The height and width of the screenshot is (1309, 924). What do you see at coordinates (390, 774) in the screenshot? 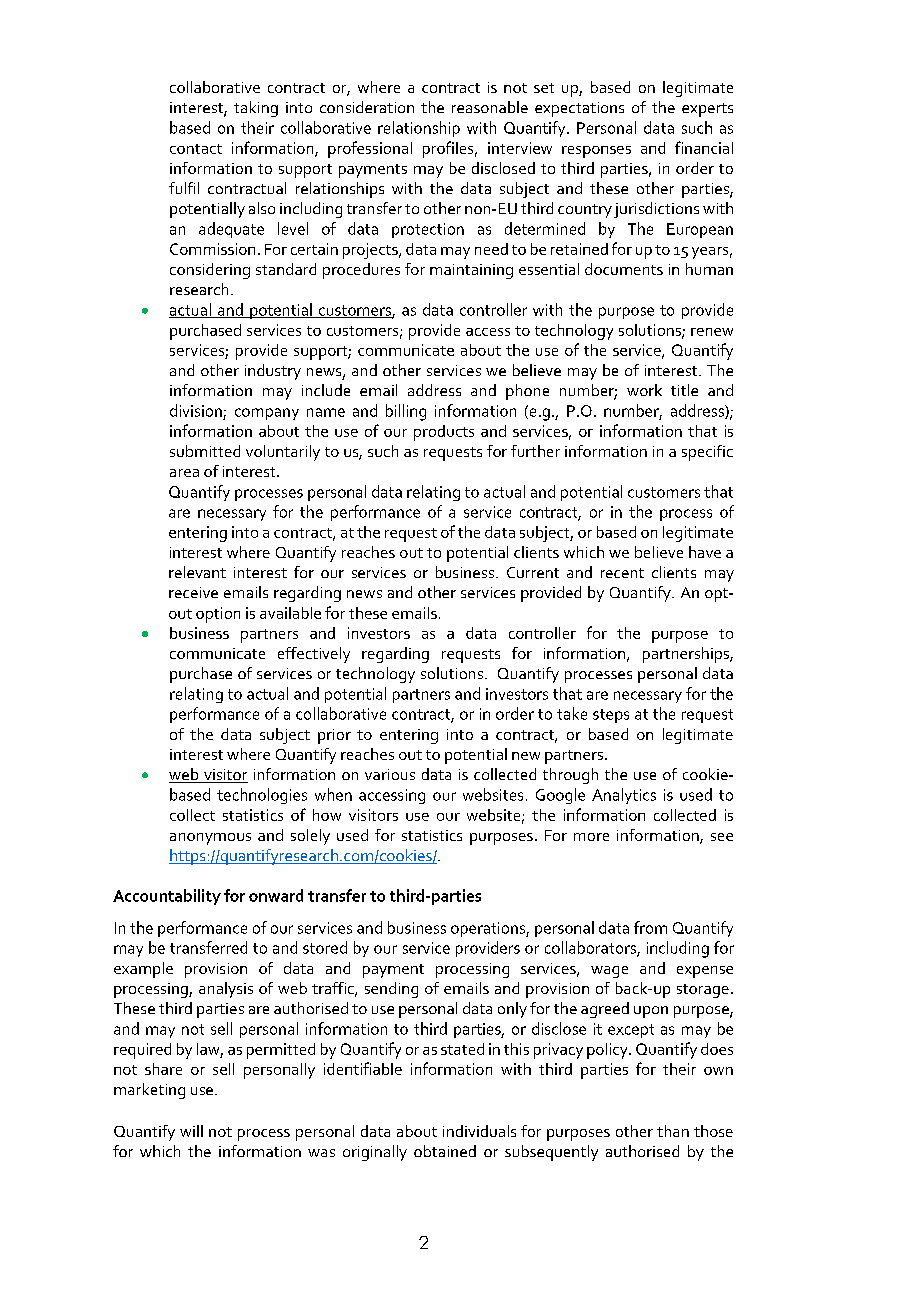
I see `various` at bounding box center [390, 774].
